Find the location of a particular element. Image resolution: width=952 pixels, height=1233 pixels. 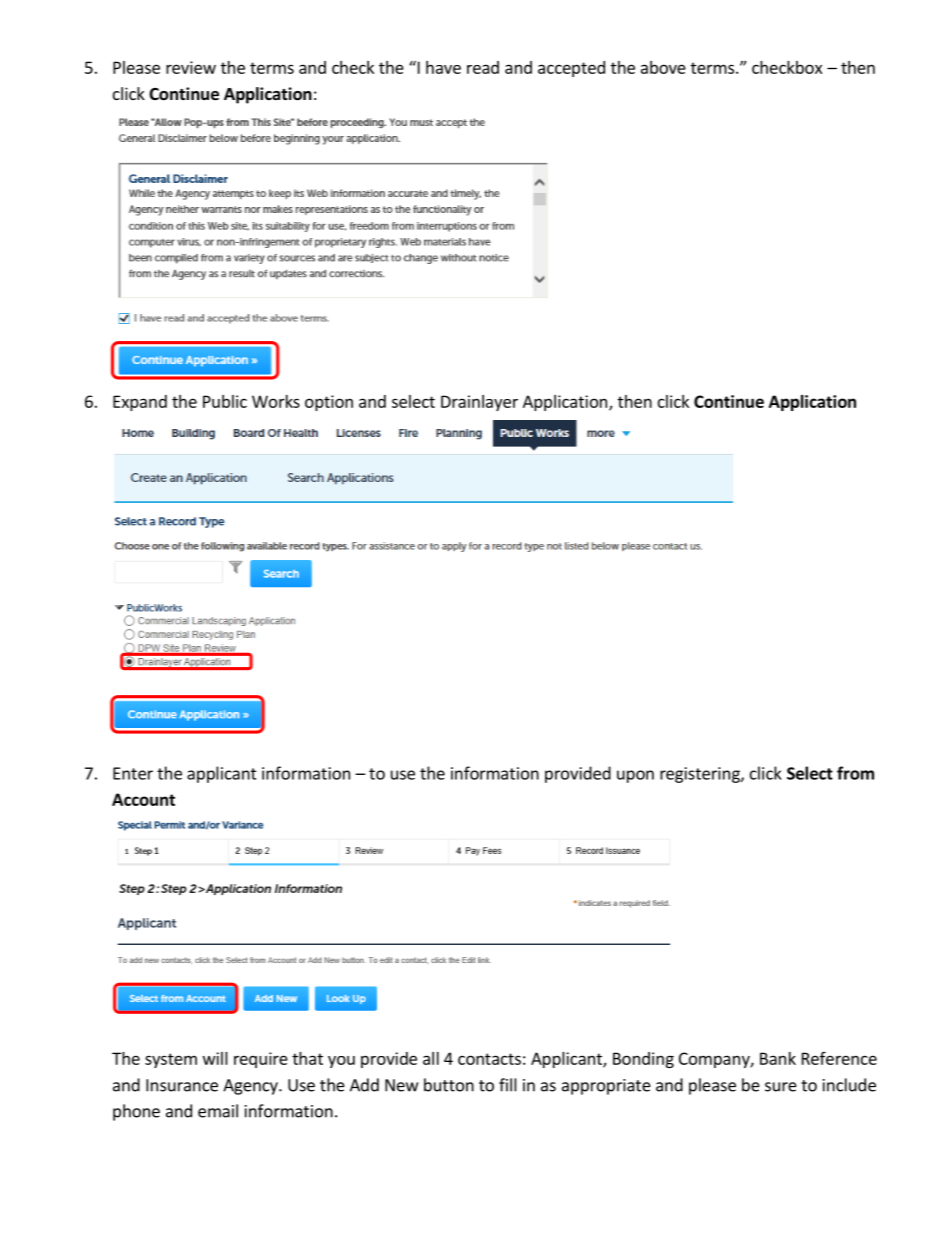

Enter is located at coordinates (133, 773).
